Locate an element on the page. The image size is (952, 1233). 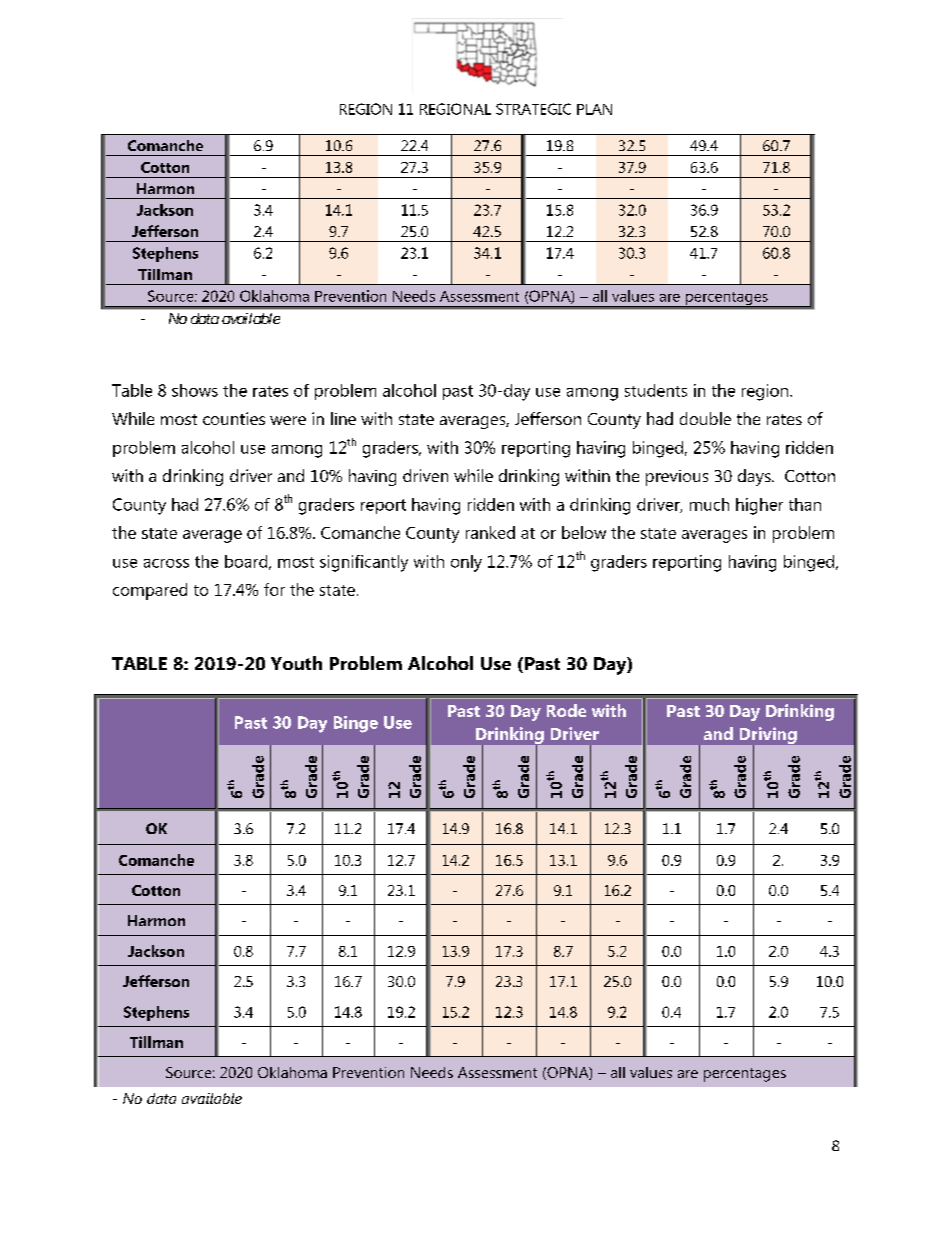
students is located at coordinates (656, 390).
